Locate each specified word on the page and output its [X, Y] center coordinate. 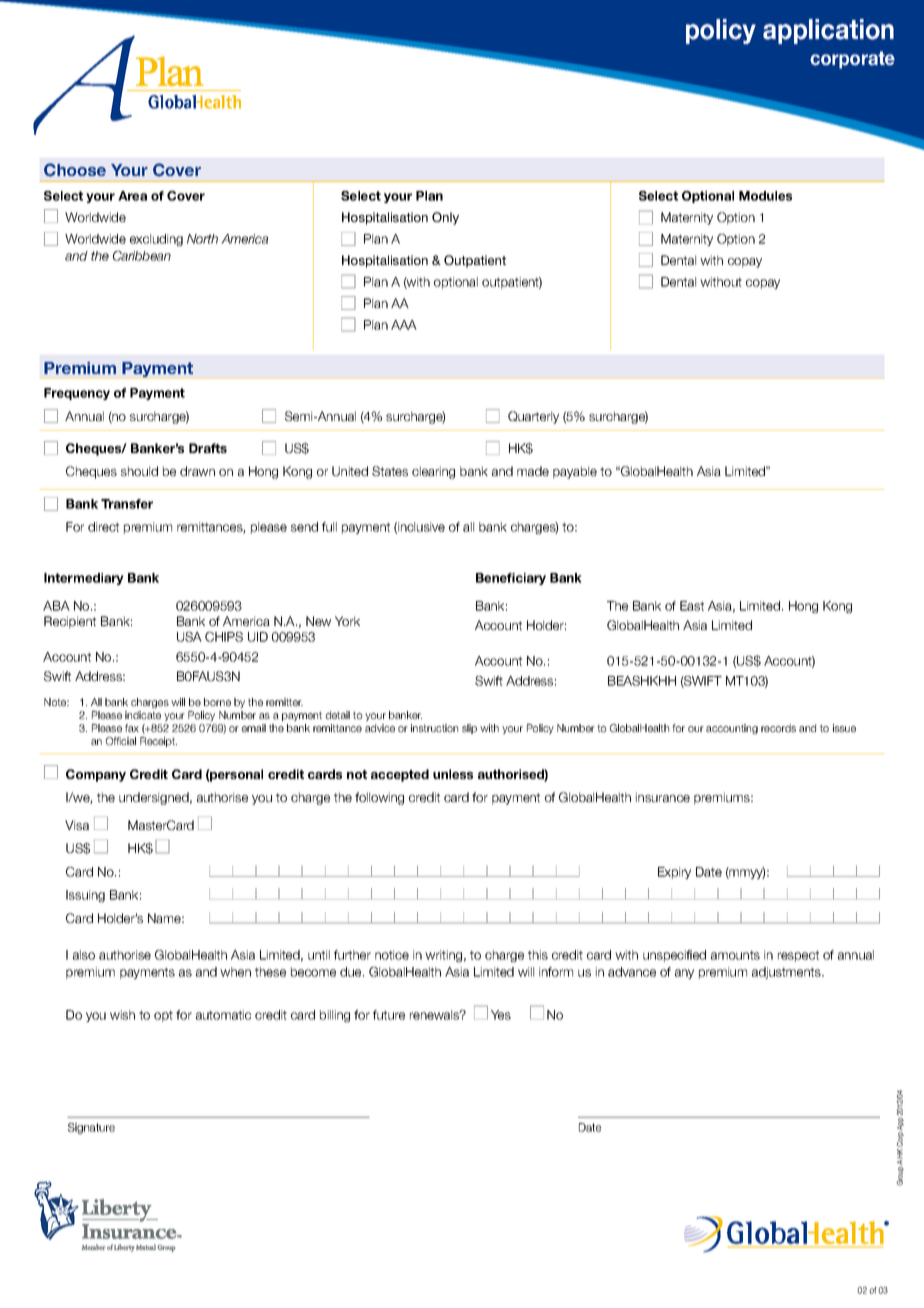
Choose [75, 170]
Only [445, 218]
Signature [91, 1128]
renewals [436, 1015]
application [828, 31]
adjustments [787, 973]
